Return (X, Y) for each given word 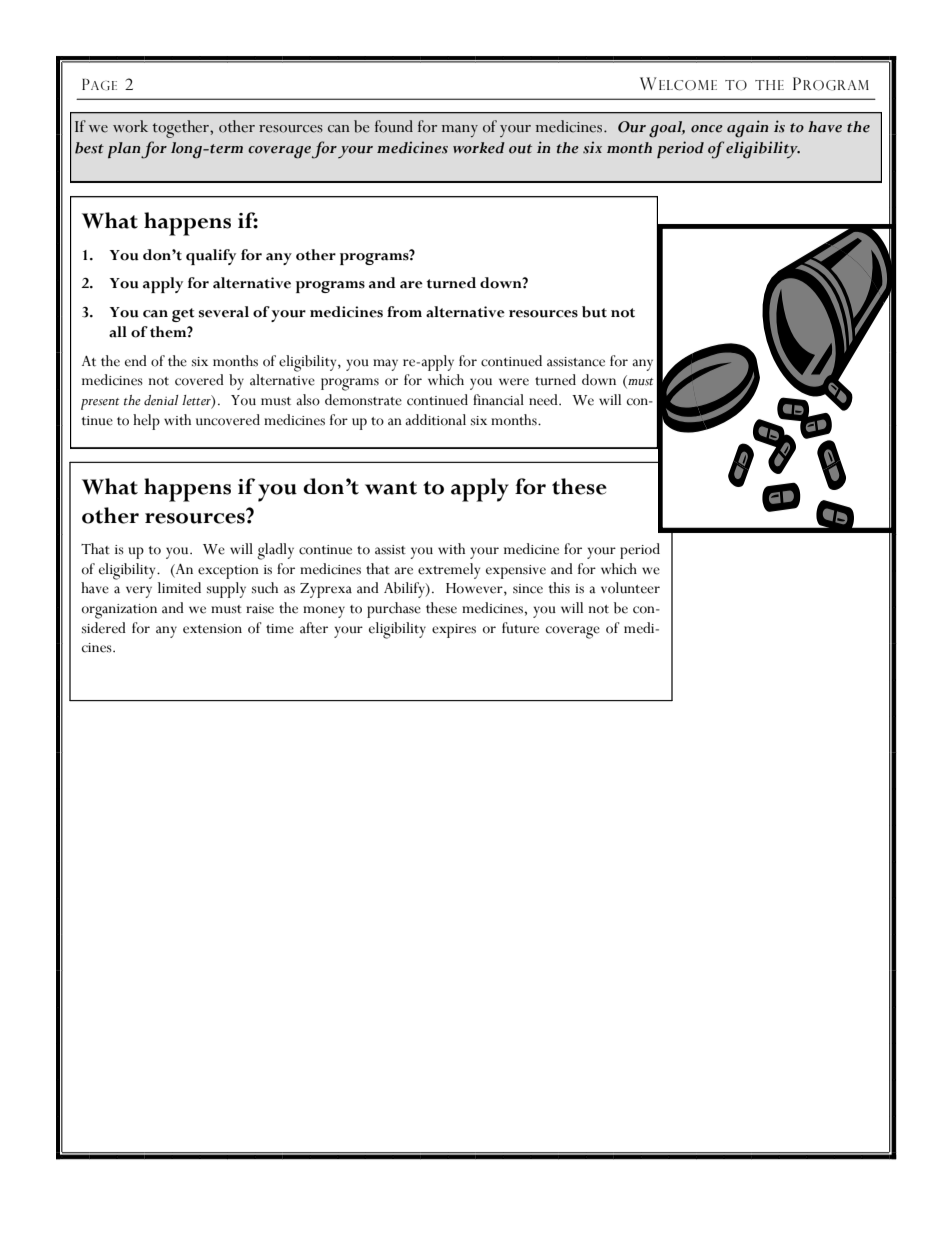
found (394, 126)
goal (667, 129)
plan (124, 150)
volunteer (630, 588)
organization (119, 611)
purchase (394, 610)
